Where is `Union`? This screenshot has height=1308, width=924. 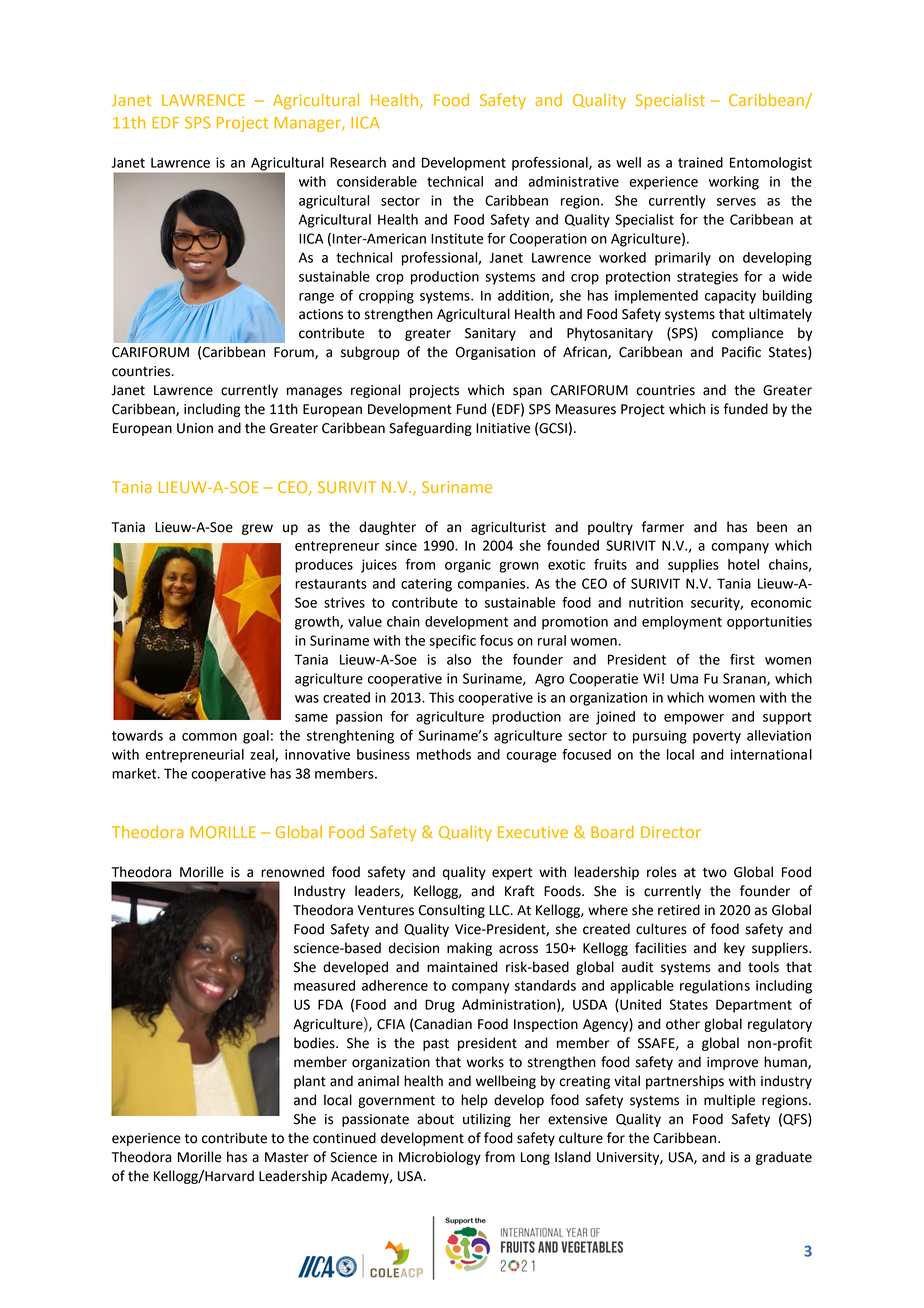
Union is located at coordinates (195, 428).
